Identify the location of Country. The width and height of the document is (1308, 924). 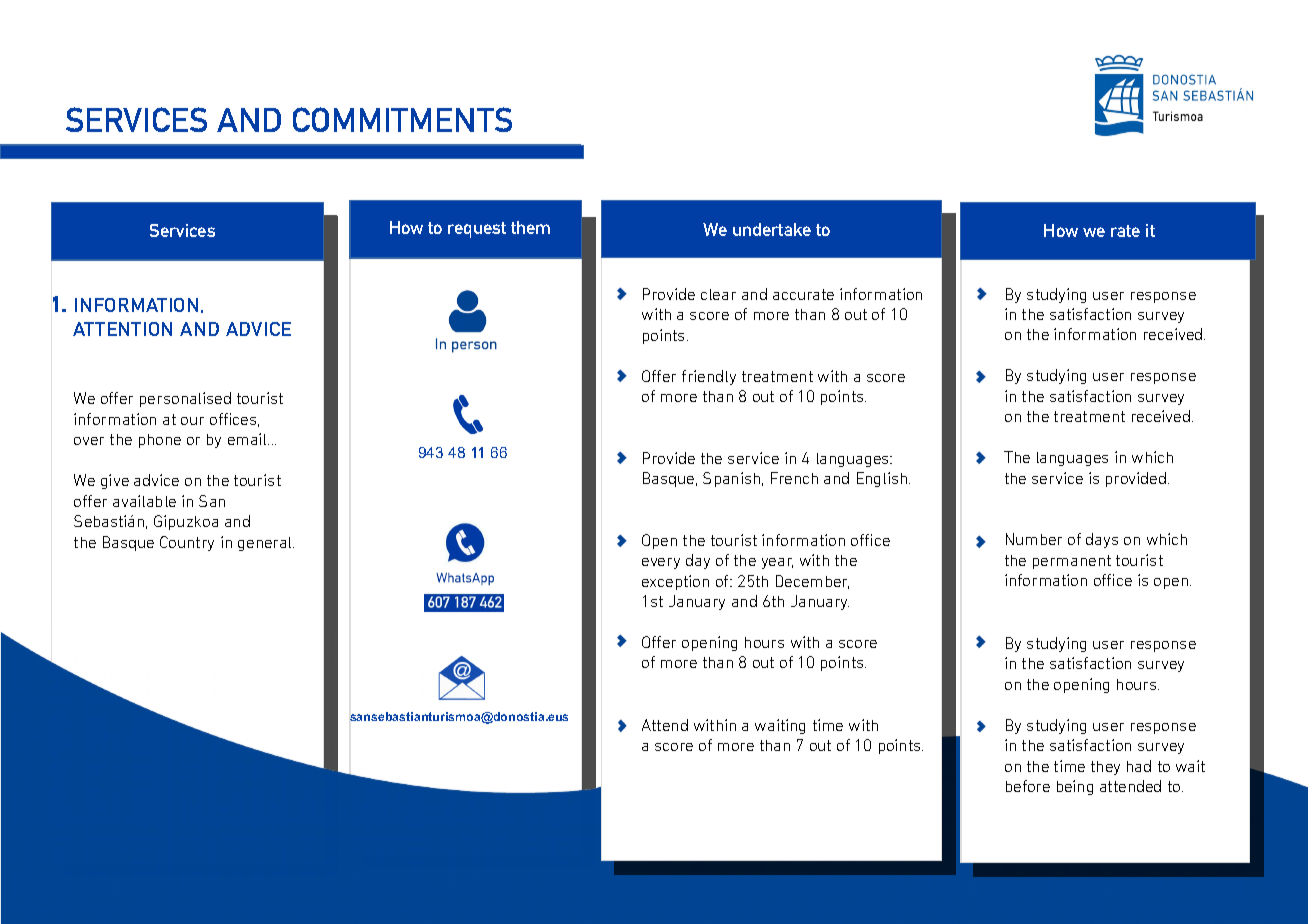
(187, 543).
